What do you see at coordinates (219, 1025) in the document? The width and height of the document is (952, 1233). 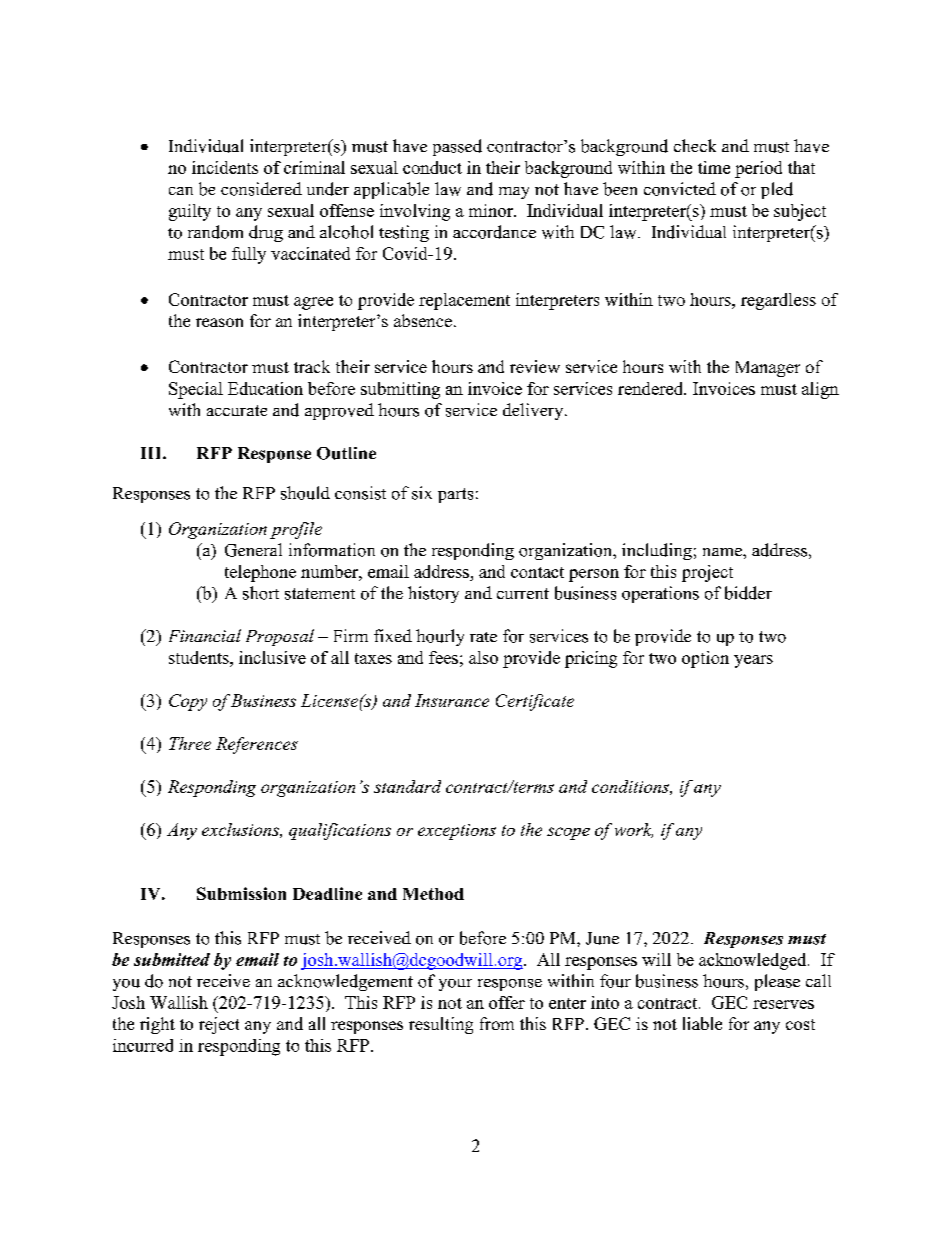 I see `reject` at bounding box center [219, 1025].
